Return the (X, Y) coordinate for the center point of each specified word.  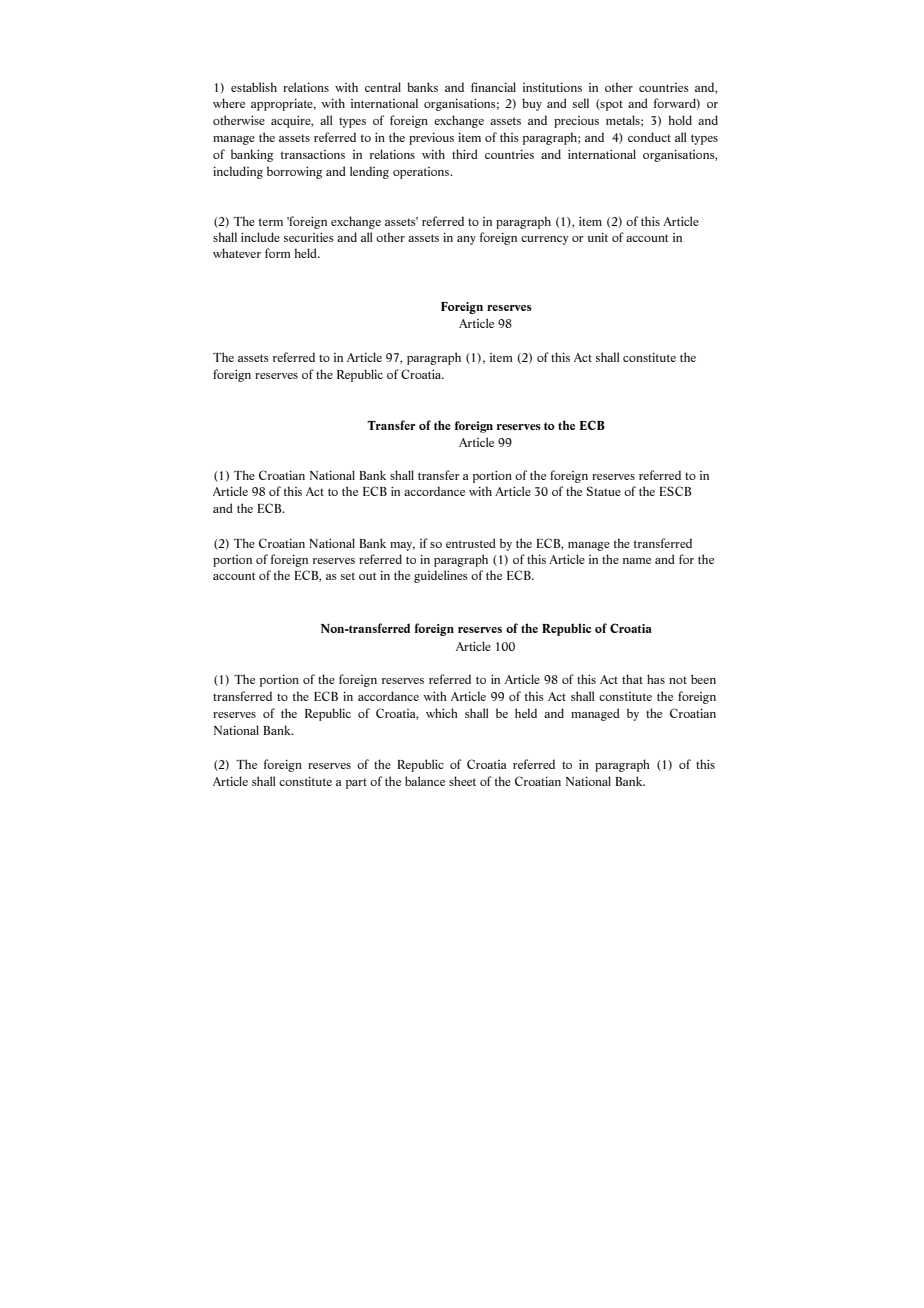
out (367, 576)
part (356, 783)
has (656, 679)
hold (680, 120)
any (466, 240)
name (637, 561)
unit (598, 237)
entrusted (471, 543)
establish (254, 87)
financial (493, 87)
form (278, 253)
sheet (462, 781)
